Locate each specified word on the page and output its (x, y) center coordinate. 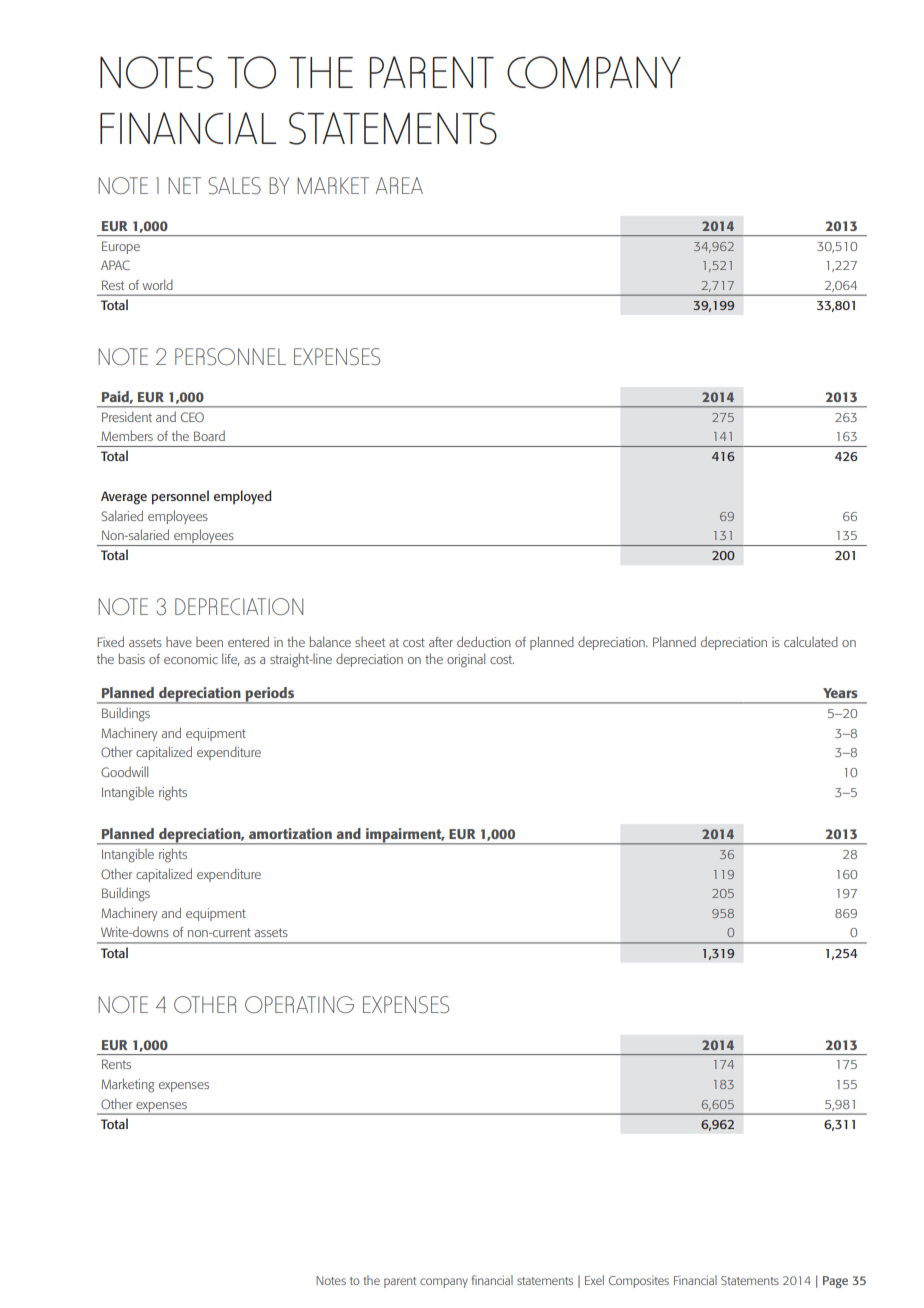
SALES (234, 185)
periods (269, 695)
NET (184, 185)
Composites (639, 1282)
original (466, 660)
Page (835, 1282)
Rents (116, 1064)
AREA (399, 185)
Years (840, 693)
